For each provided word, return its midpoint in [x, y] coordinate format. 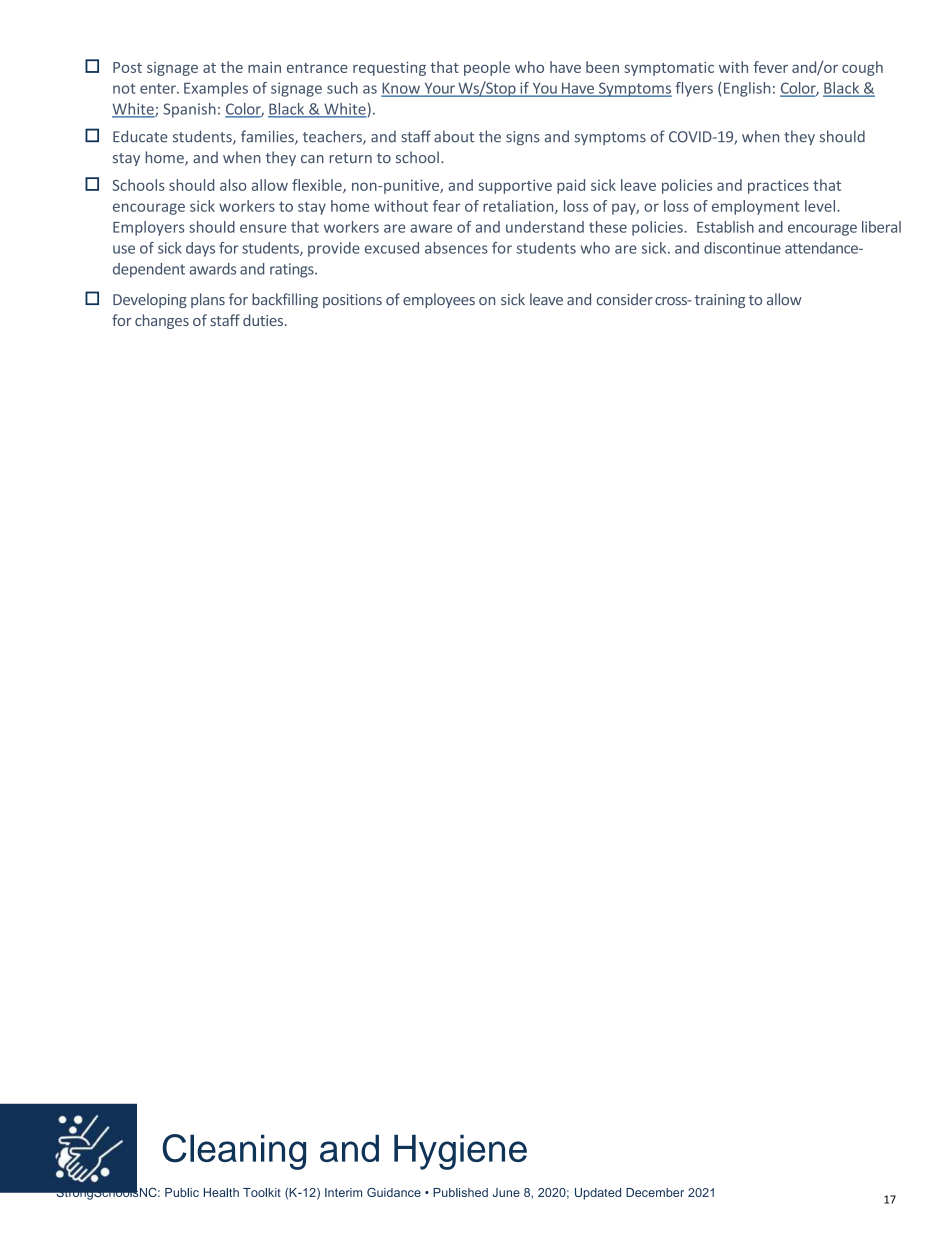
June [506, 1192]
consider [624, 299]
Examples [216, 89]
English [747, 89]
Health [221, 1192]
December [655, 1192]
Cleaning [234, 1152]
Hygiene [460, 1152]
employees [439, 300]
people [487, 68]
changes [162, 321]
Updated [598, 1194]
